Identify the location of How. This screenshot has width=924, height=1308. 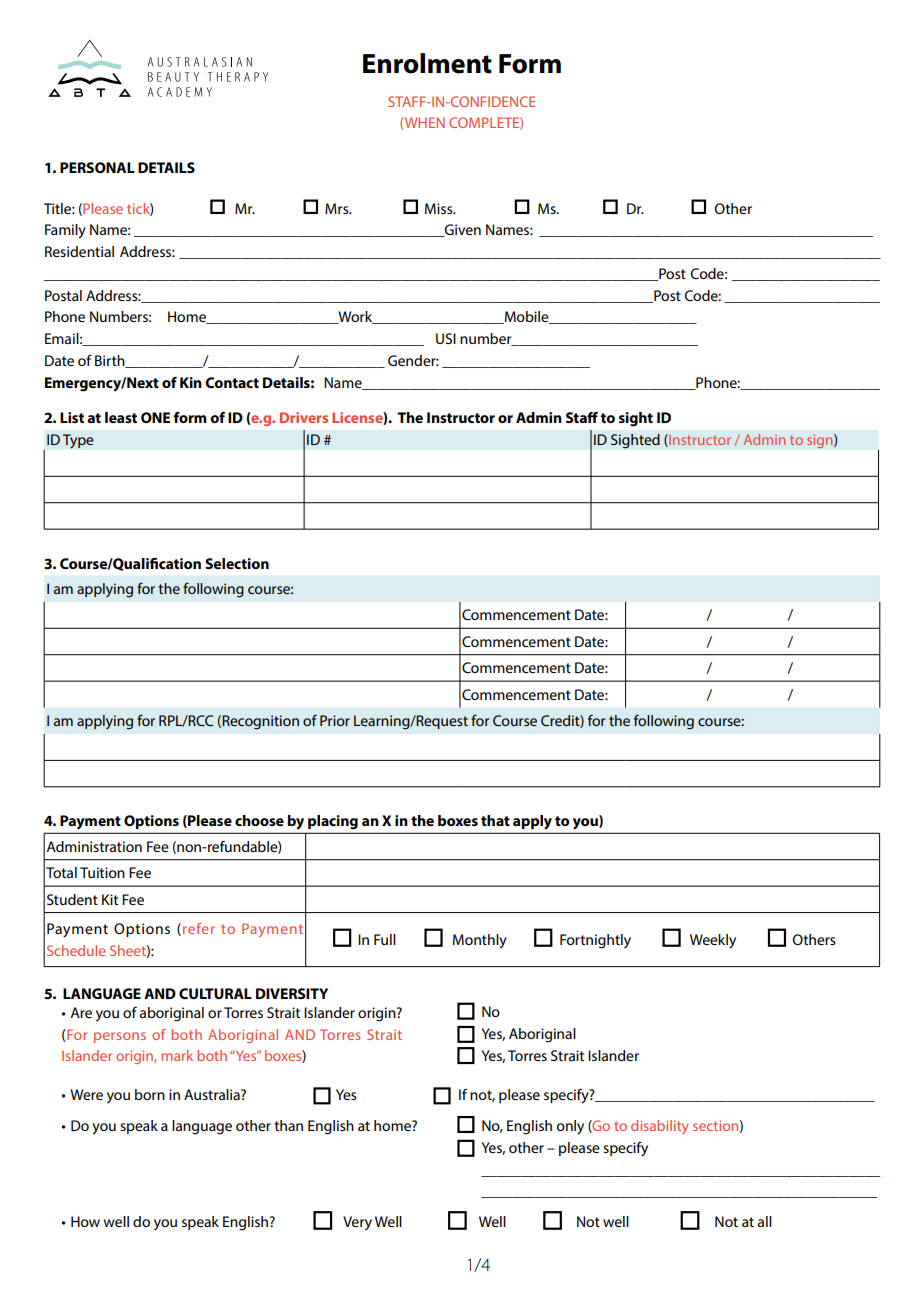
(85, 1221).
